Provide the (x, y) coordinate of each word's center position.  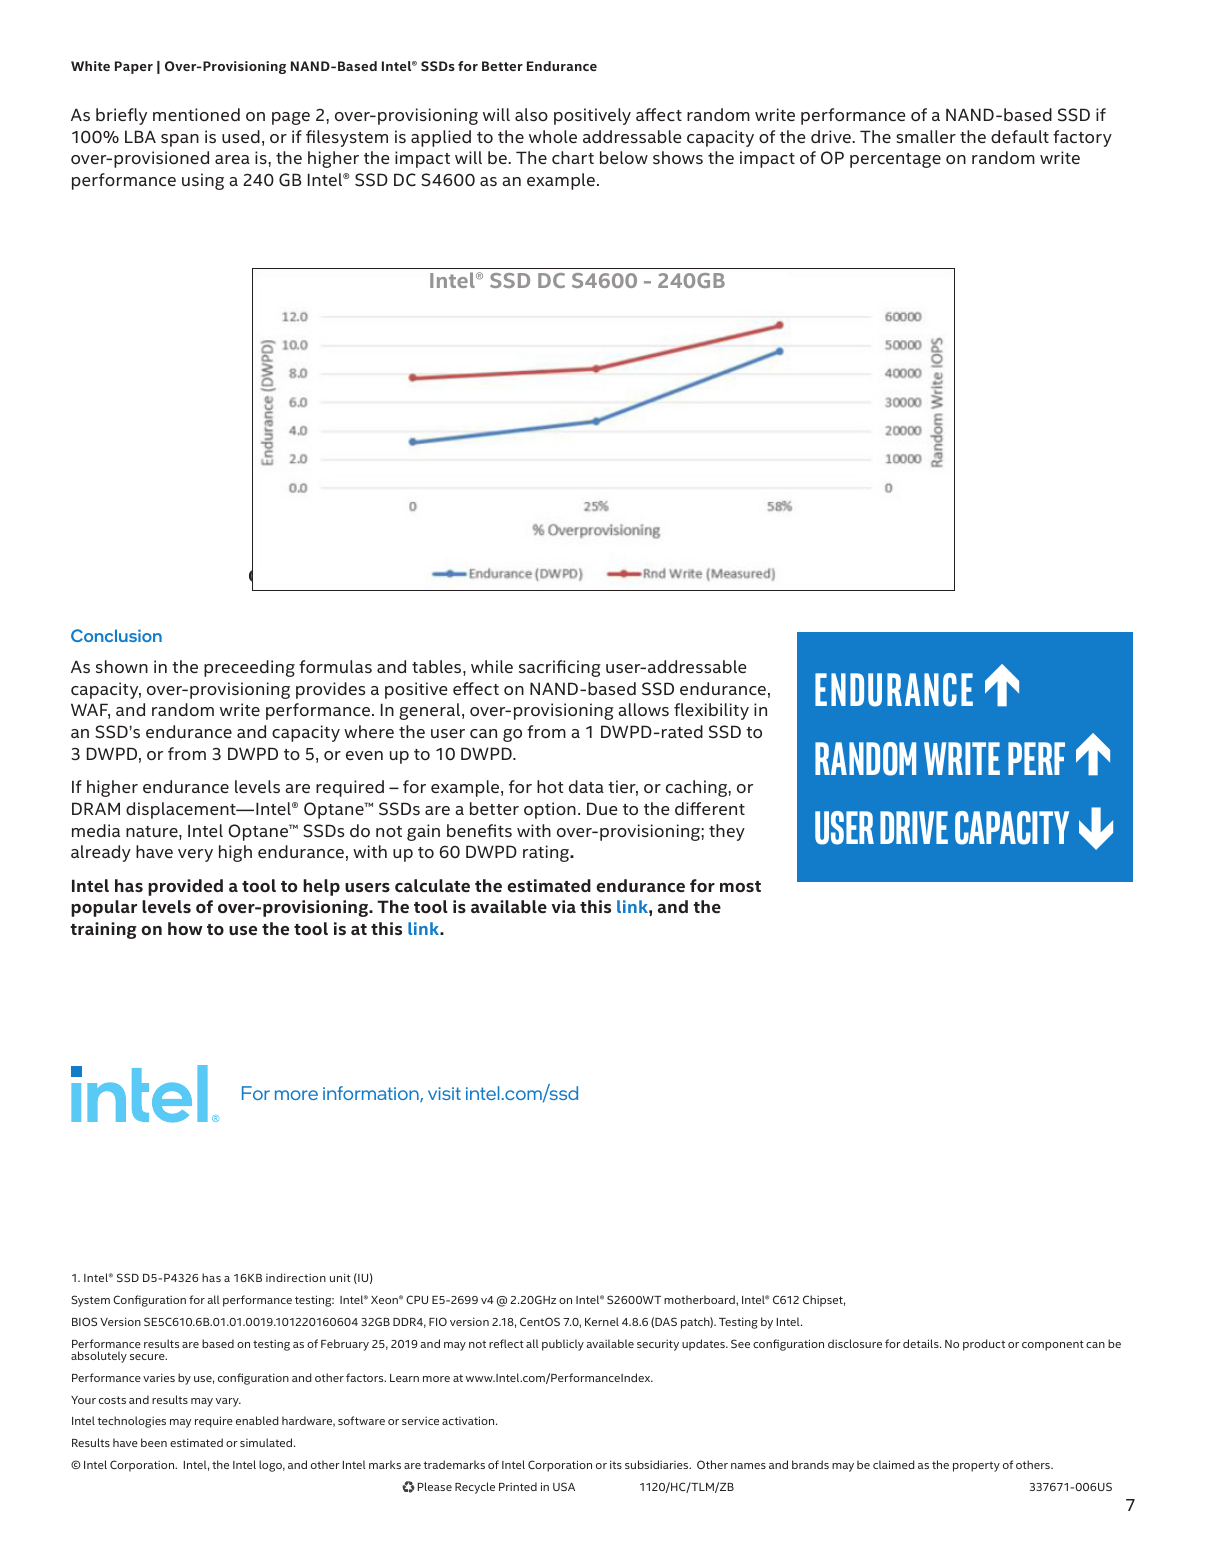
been (154, 1442)
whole (553, 136)
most (740, 886)
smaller (926, 136)
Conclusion (116, 635)
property (976, 1466)
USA (564, 1486)
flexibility (711, 711)
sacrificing (560, 668)
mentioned (196, 114)
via (563, 906)
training (103, 930)
